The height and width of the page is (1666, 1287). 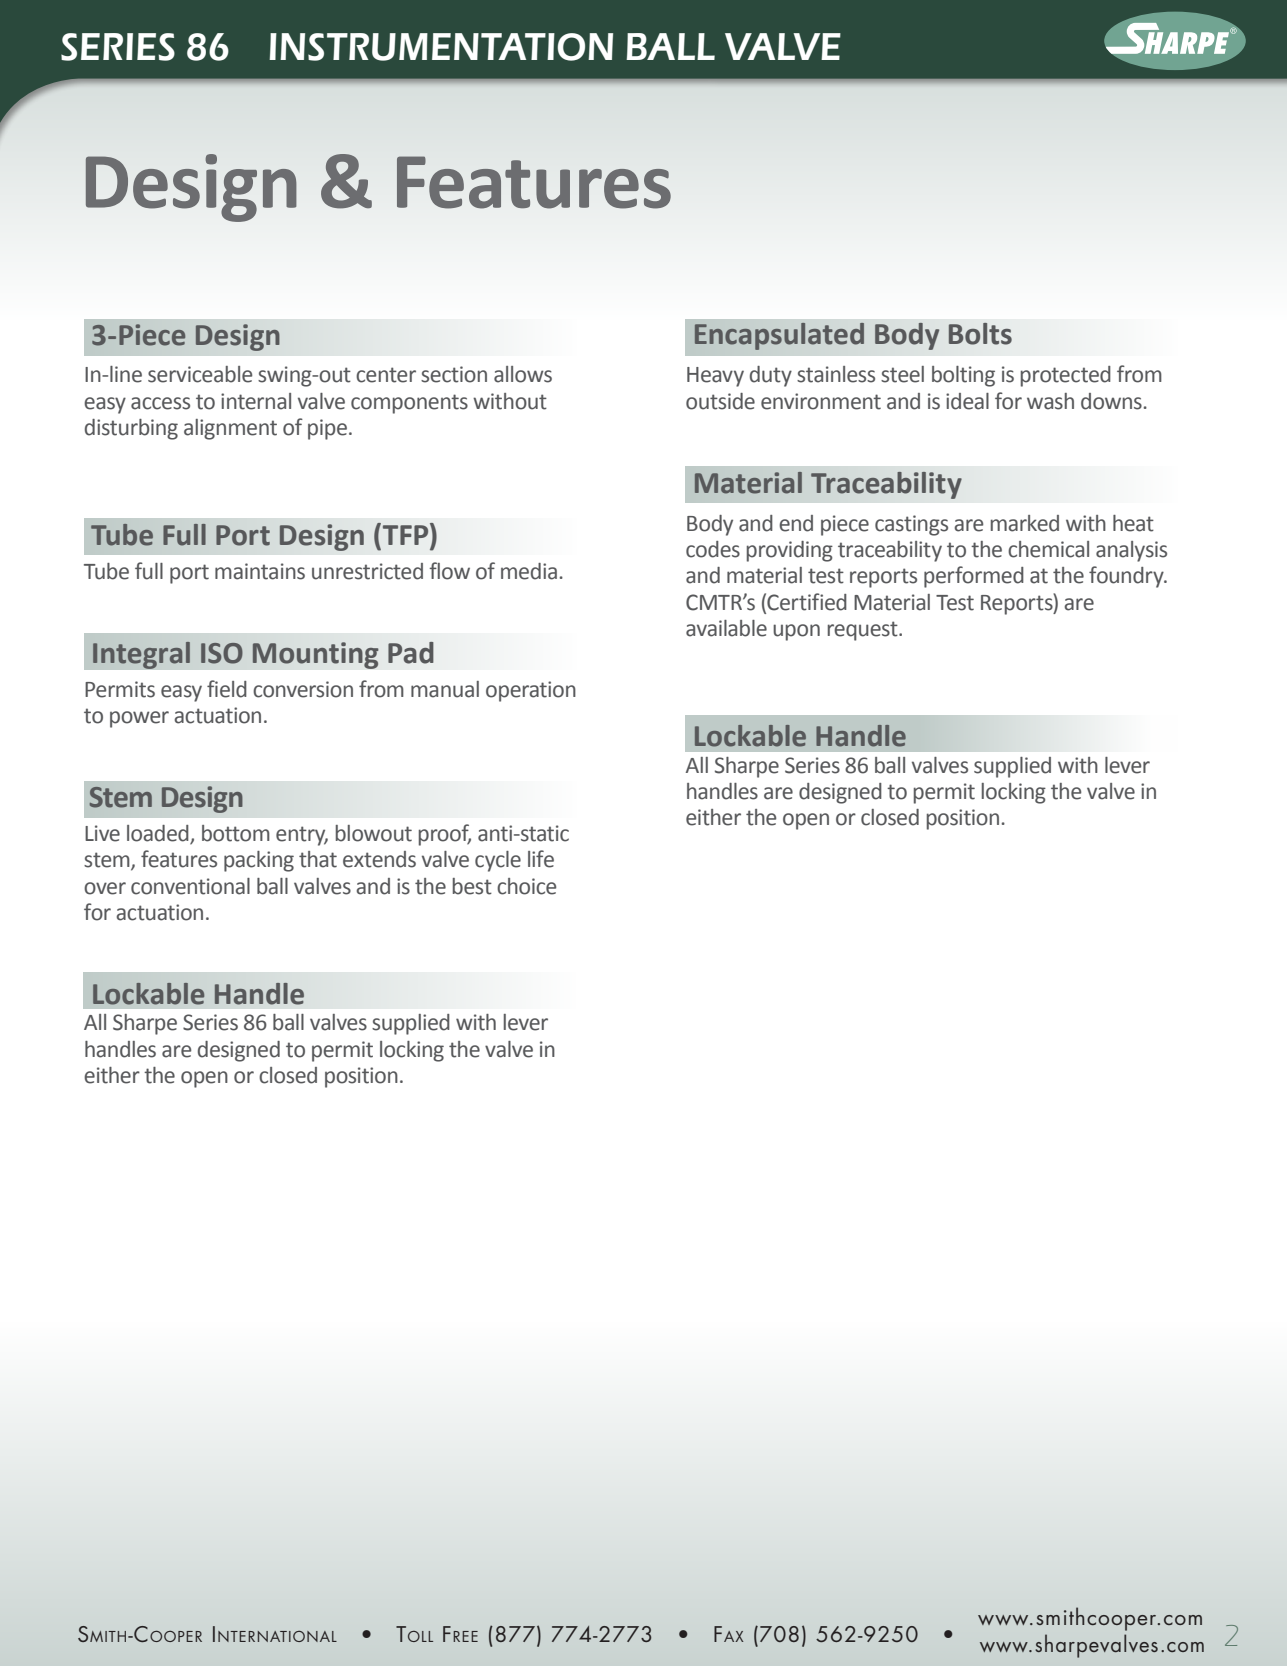 What do you see at coordinates (541, 859) in the page?
I see `life` at bounding box center [541, 859].
